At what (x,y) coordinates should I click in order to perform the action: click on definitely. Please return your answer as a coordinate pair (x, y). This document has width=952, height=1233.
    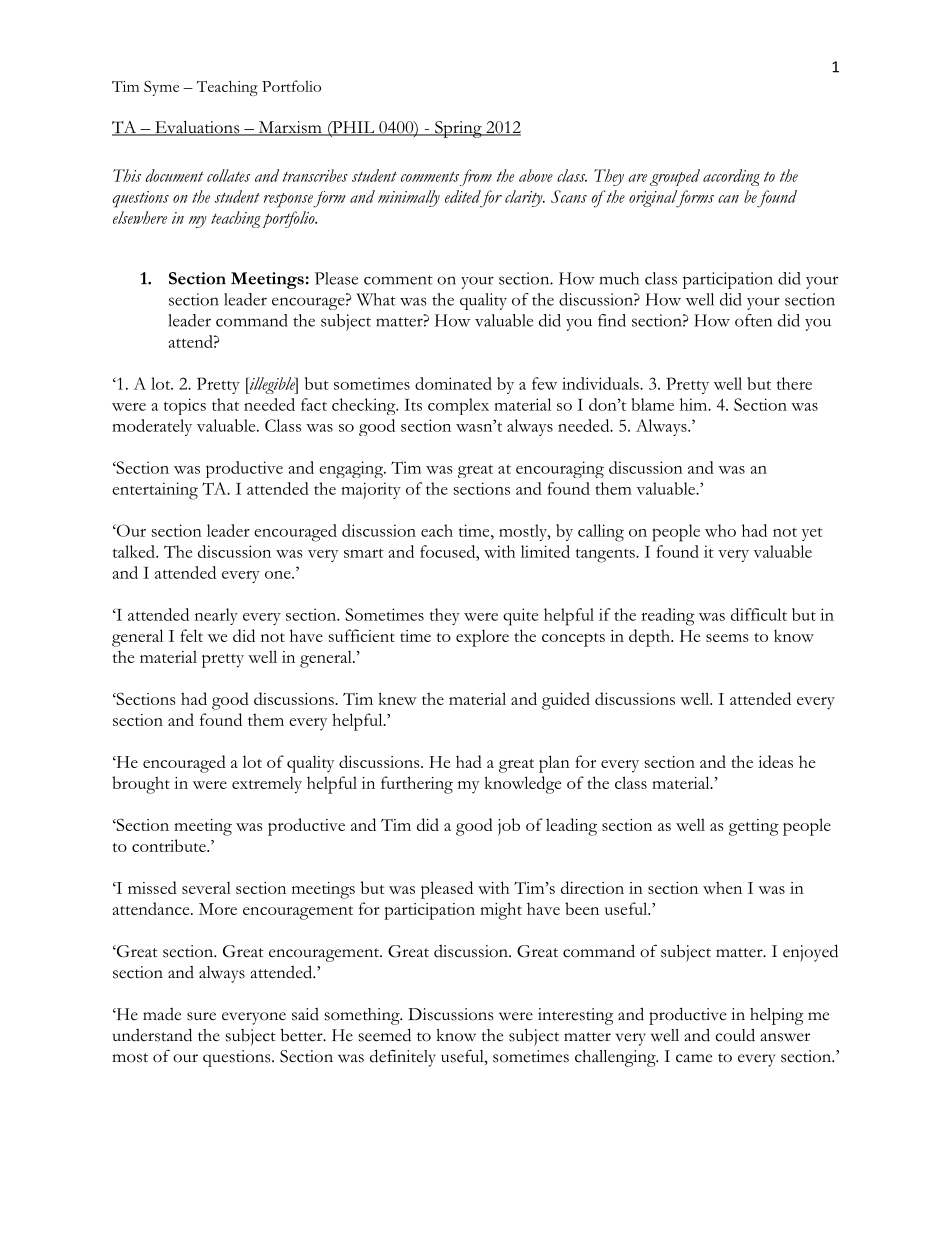
    Looking at the image, I should click on (403, 1058).
